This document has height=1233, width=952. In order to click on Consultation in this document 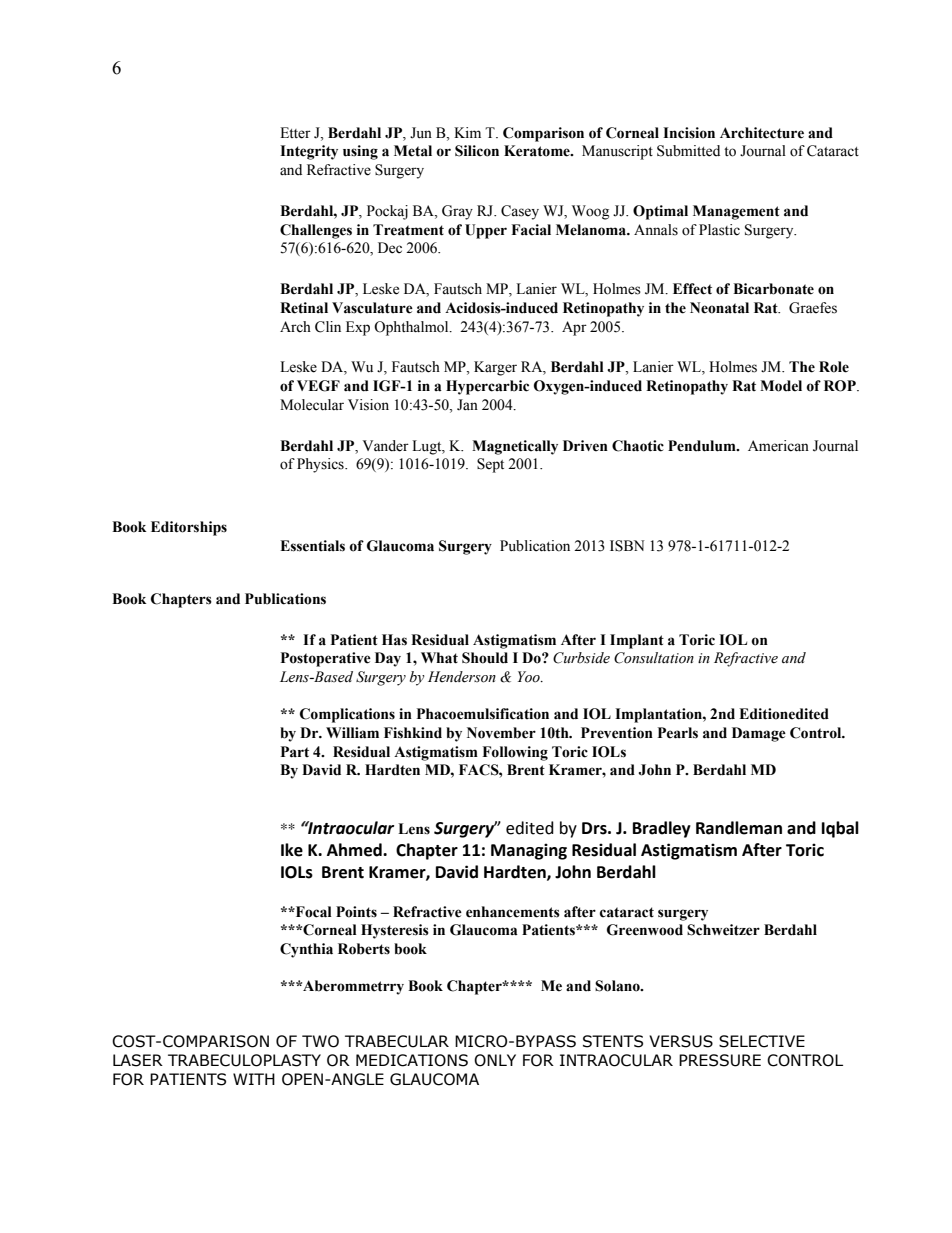, I will do `click(654, 658)`.
